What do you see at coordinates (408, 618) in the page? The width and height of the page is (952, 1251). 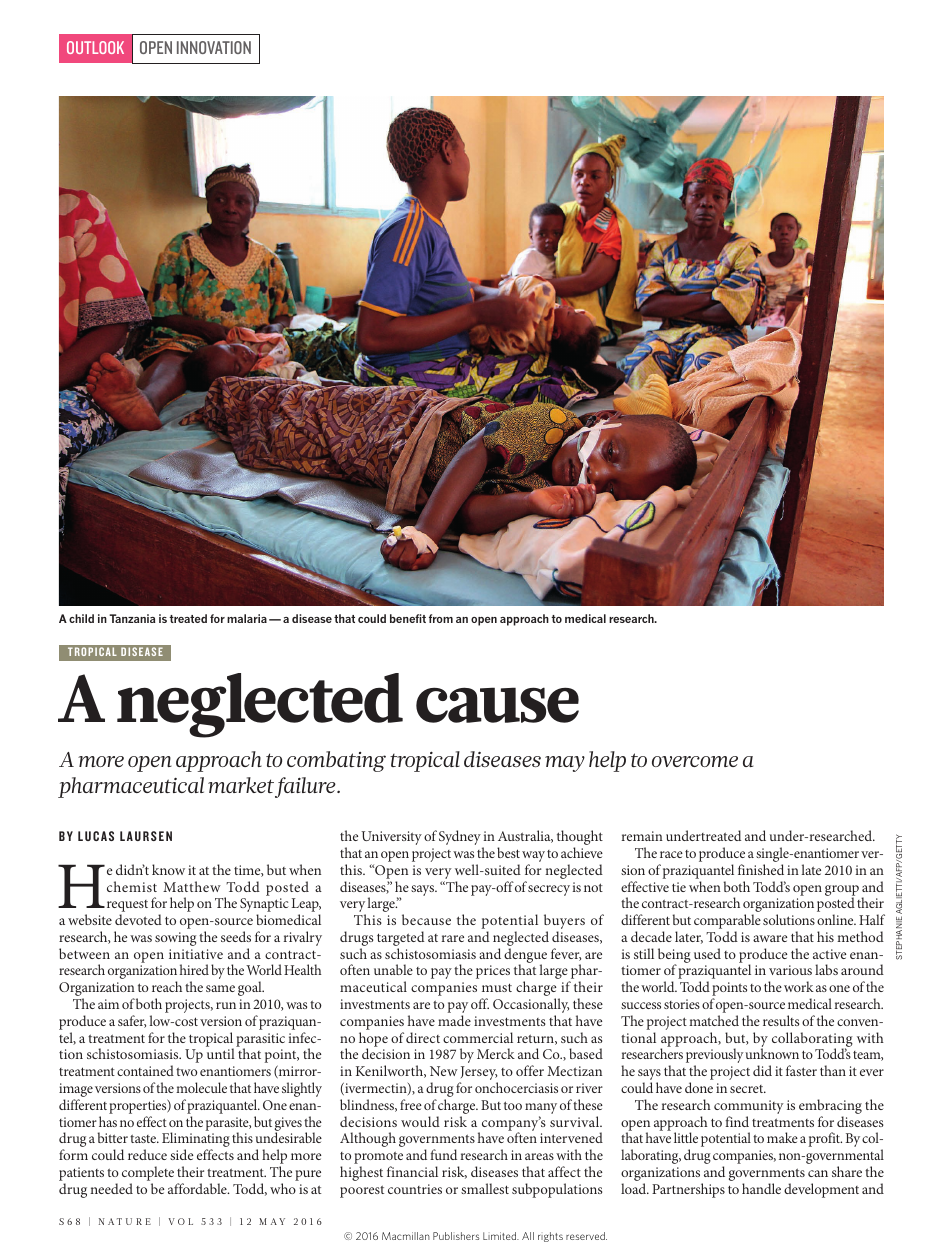 I see `benefit` at bounding box center [408, 618].
